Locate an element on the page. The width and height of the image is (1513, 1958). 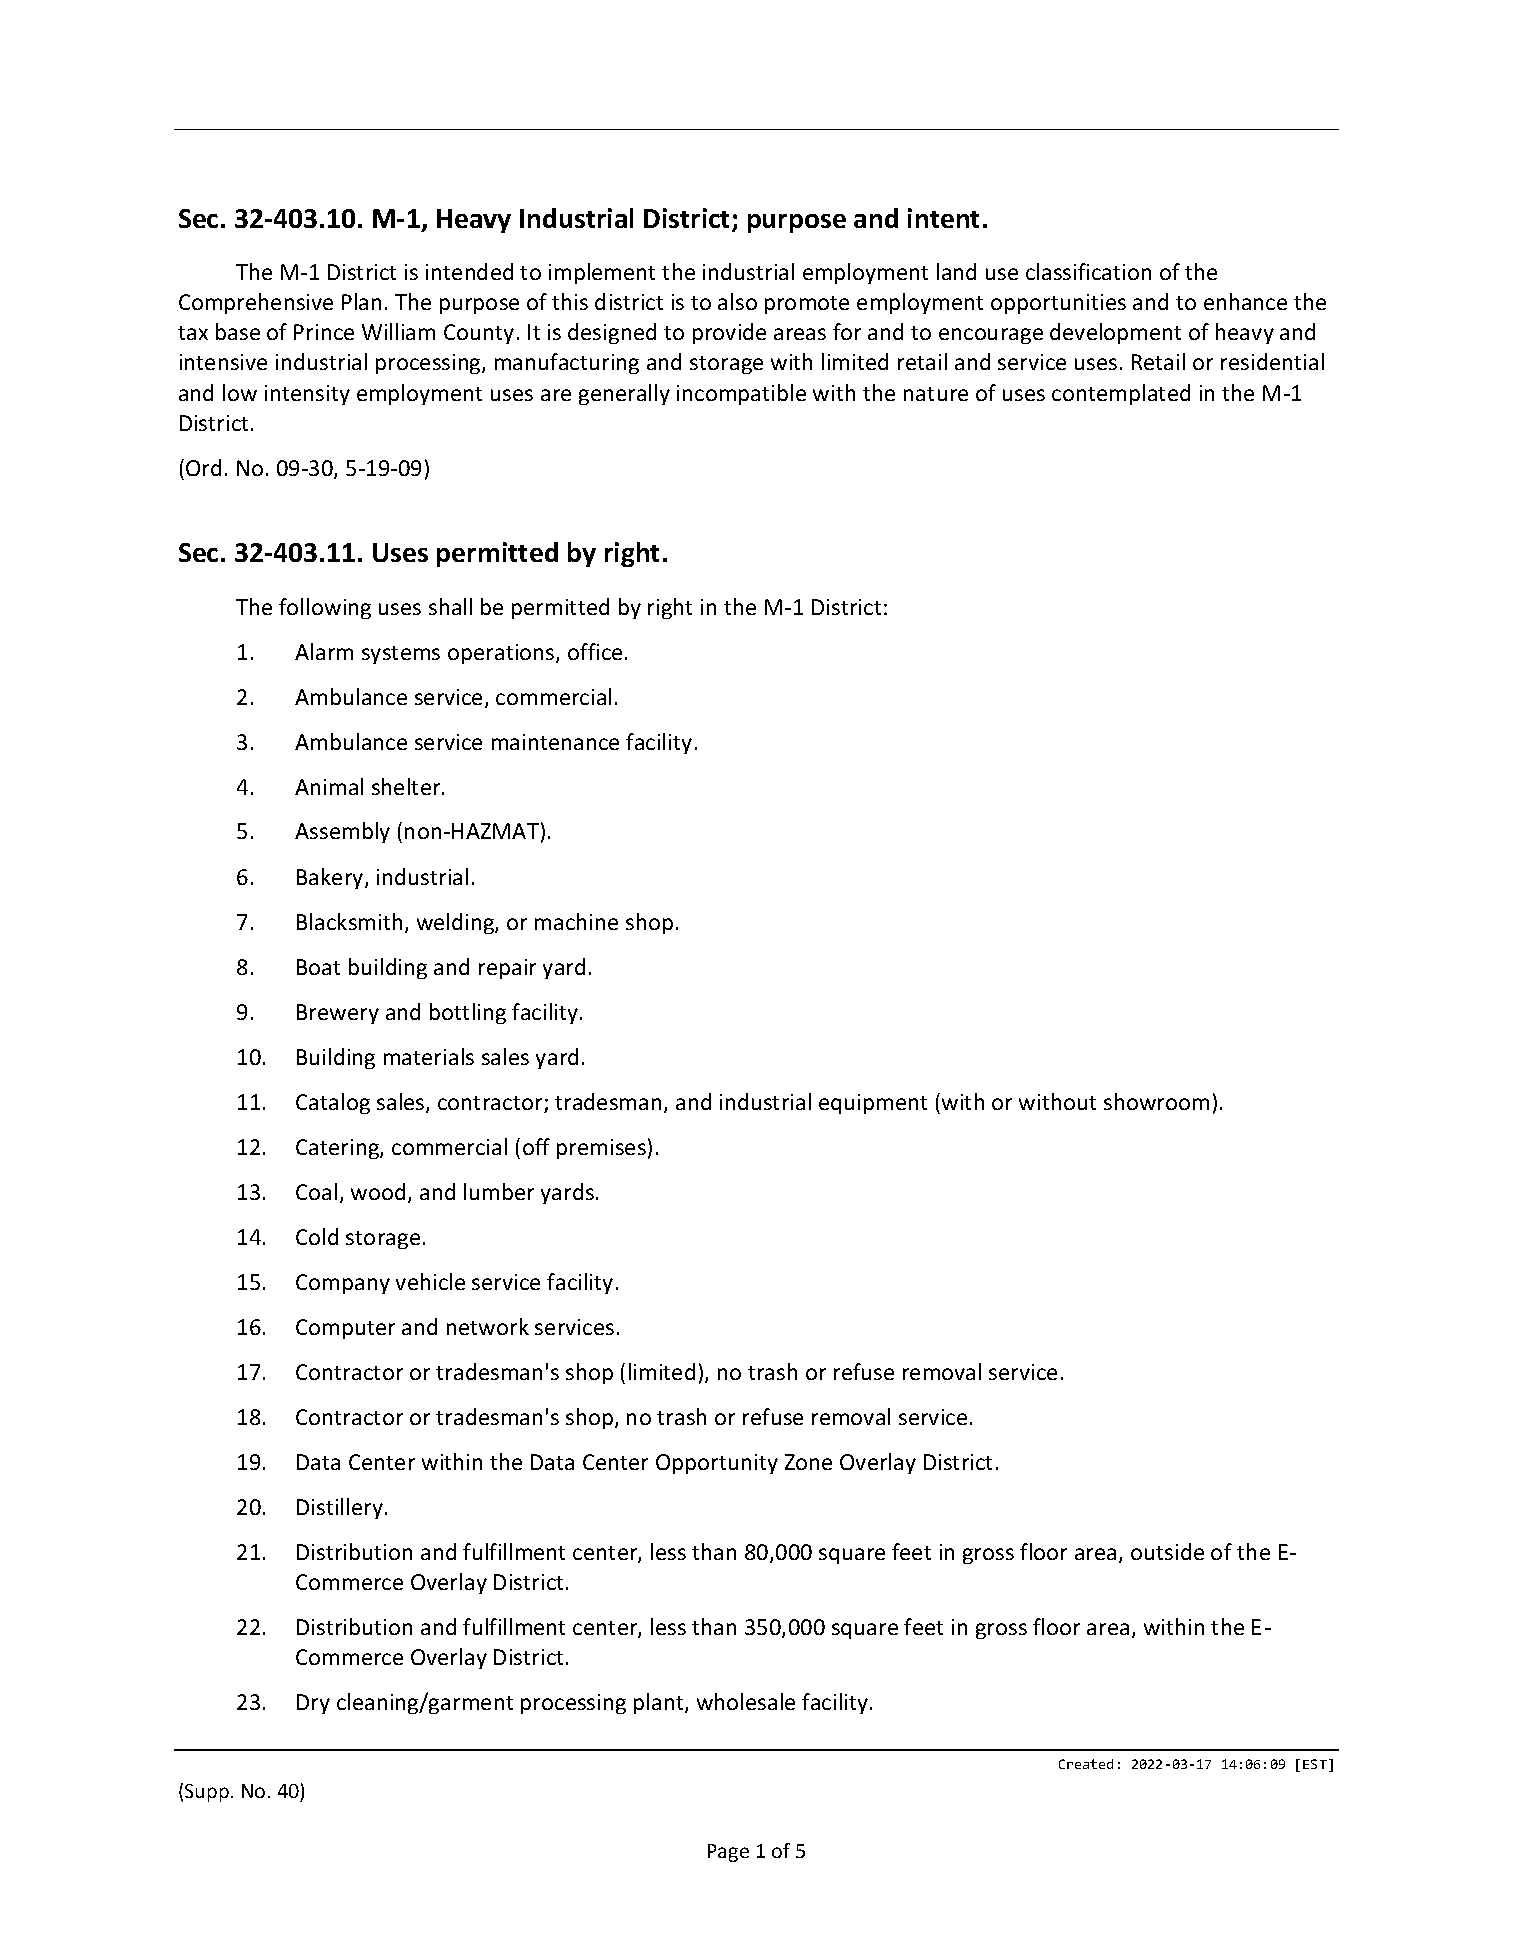
Supp is located at coordinates (207, 1793).
